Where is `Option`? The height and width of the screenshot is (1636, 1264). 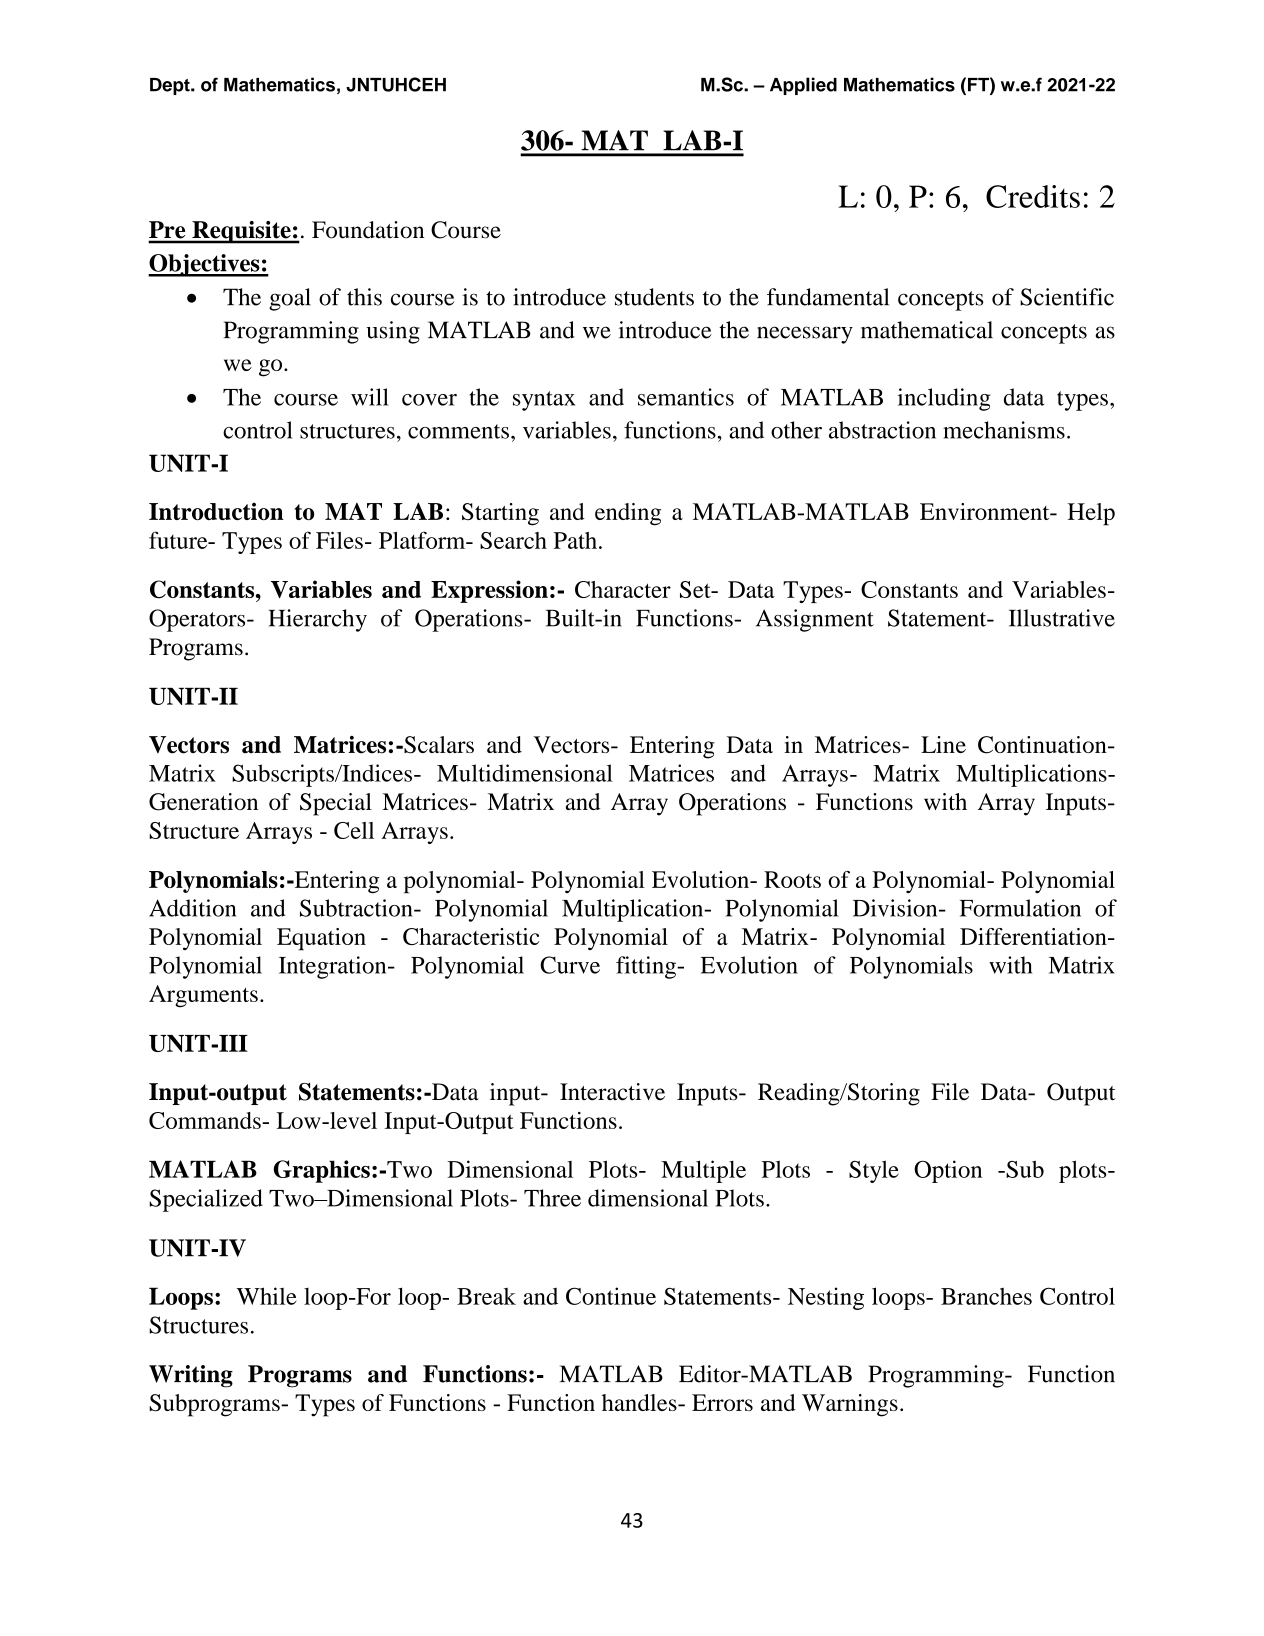 Option is located at coordinates (948, 1171).
